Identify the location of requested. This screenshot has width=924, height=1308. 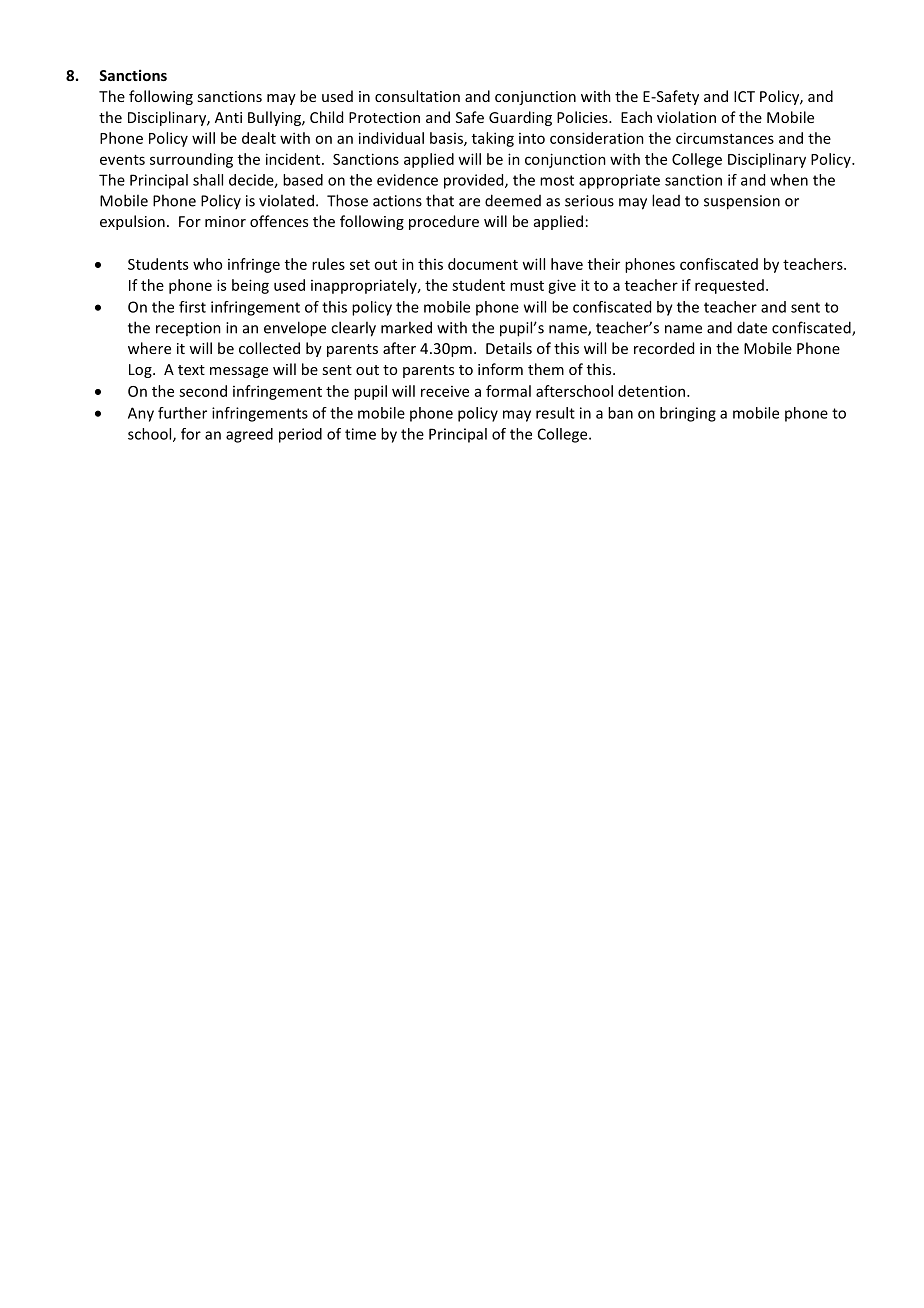
(729, 286).
